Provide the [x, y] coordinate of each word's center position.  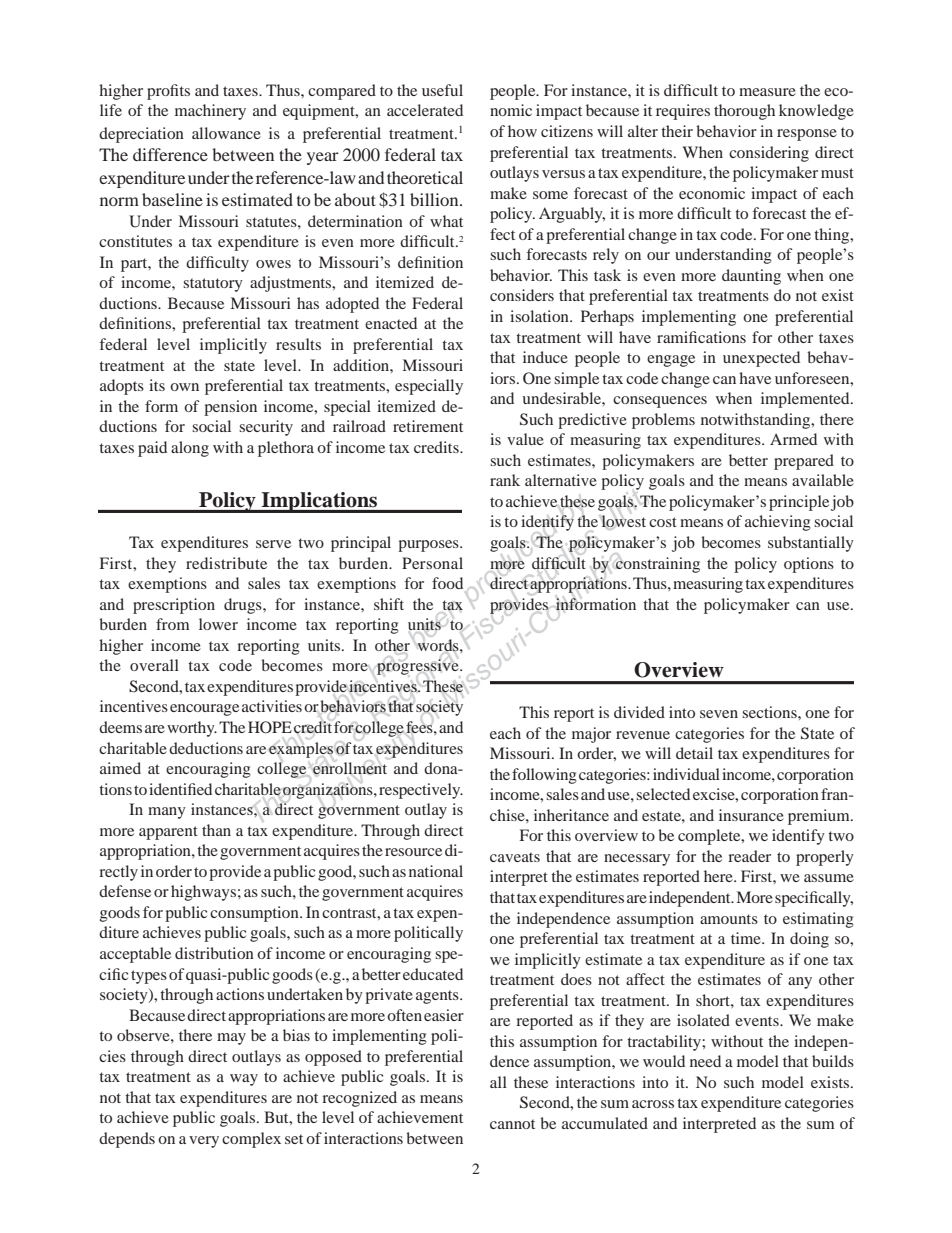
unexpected [761, 359]
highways [203, 893]
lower [218, 624]
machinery [210, 112]
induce [545, 357]
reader [749, 856]
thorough [744, 112]
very [204, 1142]
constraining [658, 565]
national [436, 871]
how [522, 131]
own [184, 387]
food [447, 583]
